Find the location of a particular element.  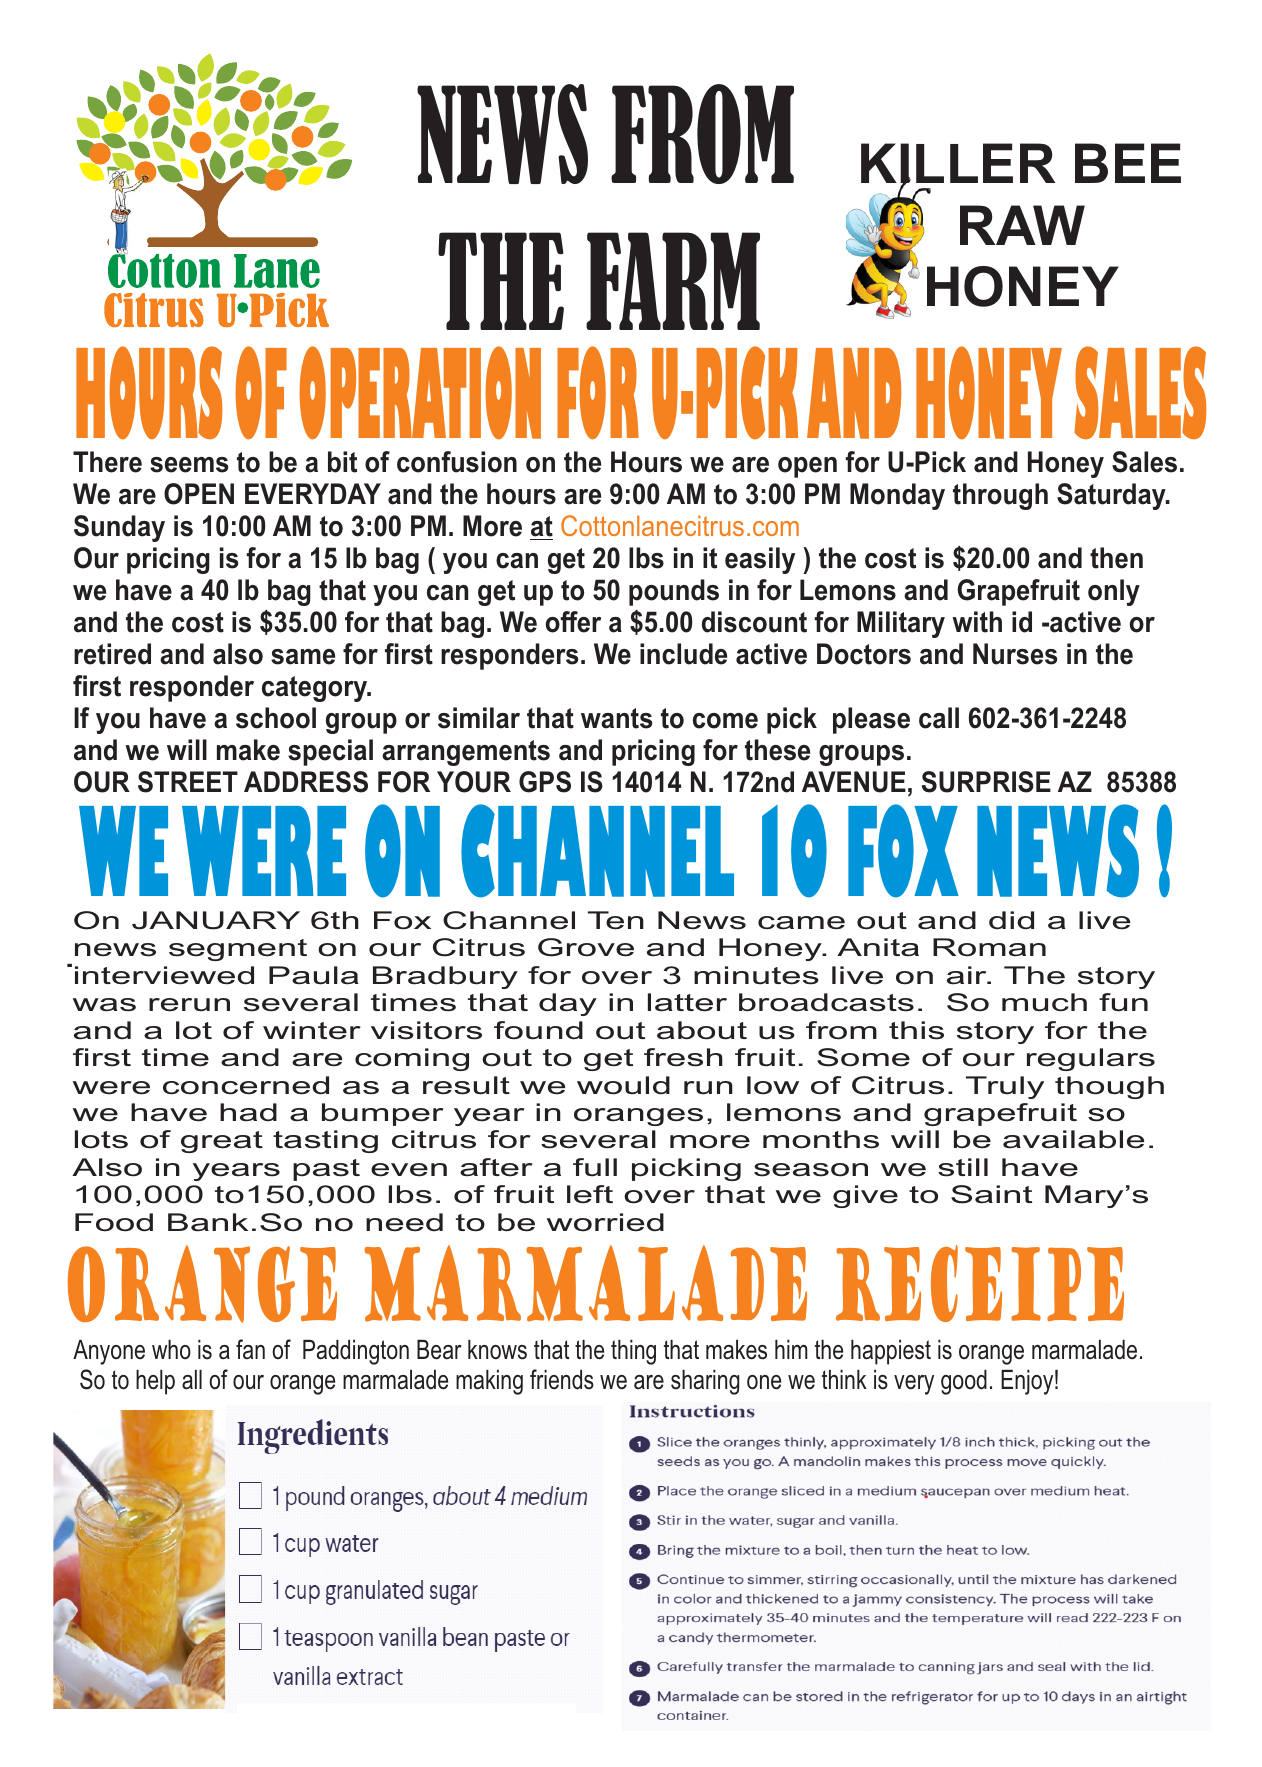

GPS is located at coordinates (545, 782).
